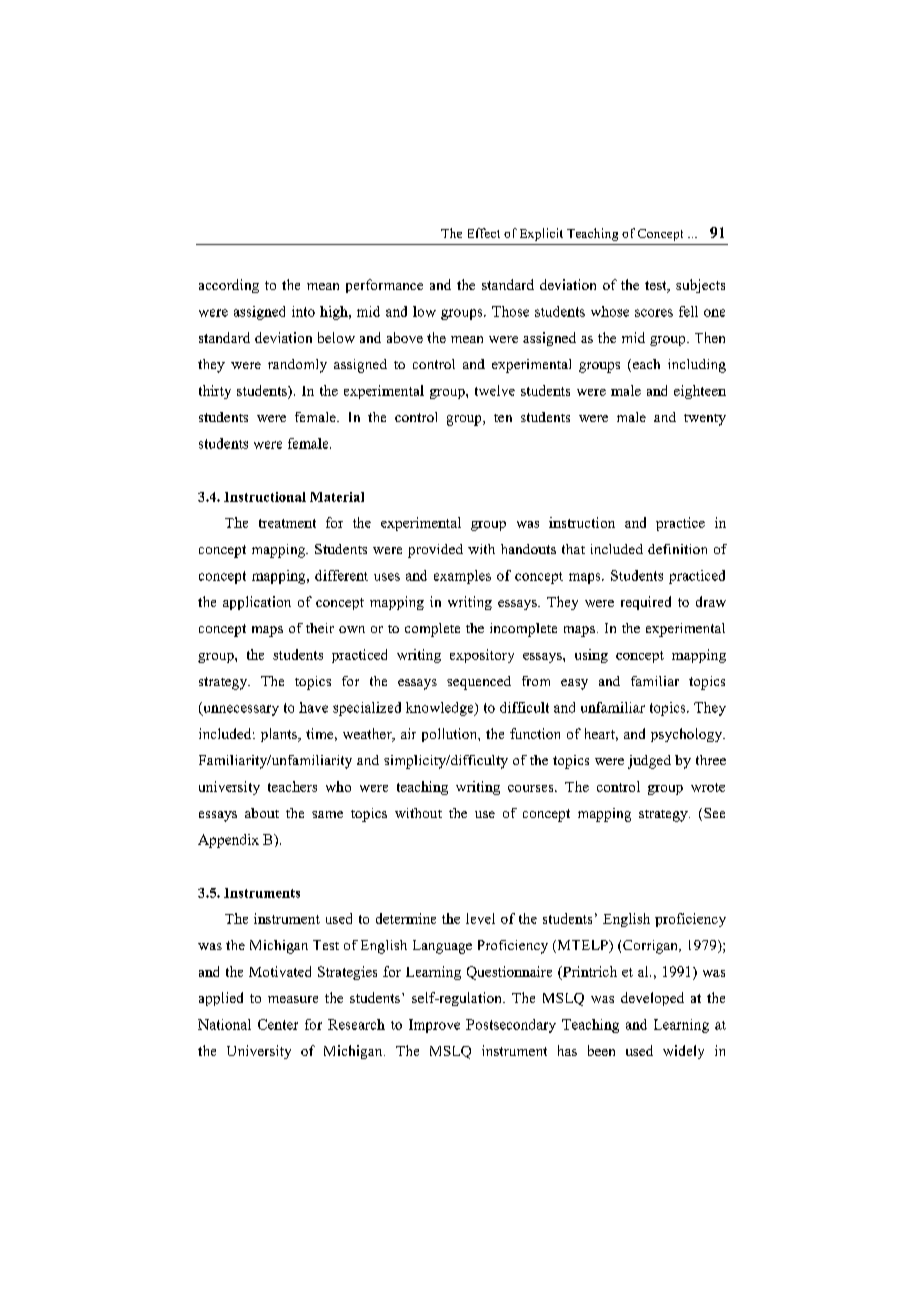 Image resolution: width=924 pixels, height=1308 pixels. What do you see at coordinates (700, 286) in the image?
I see `subjects` at bounding box center [700, 286].
